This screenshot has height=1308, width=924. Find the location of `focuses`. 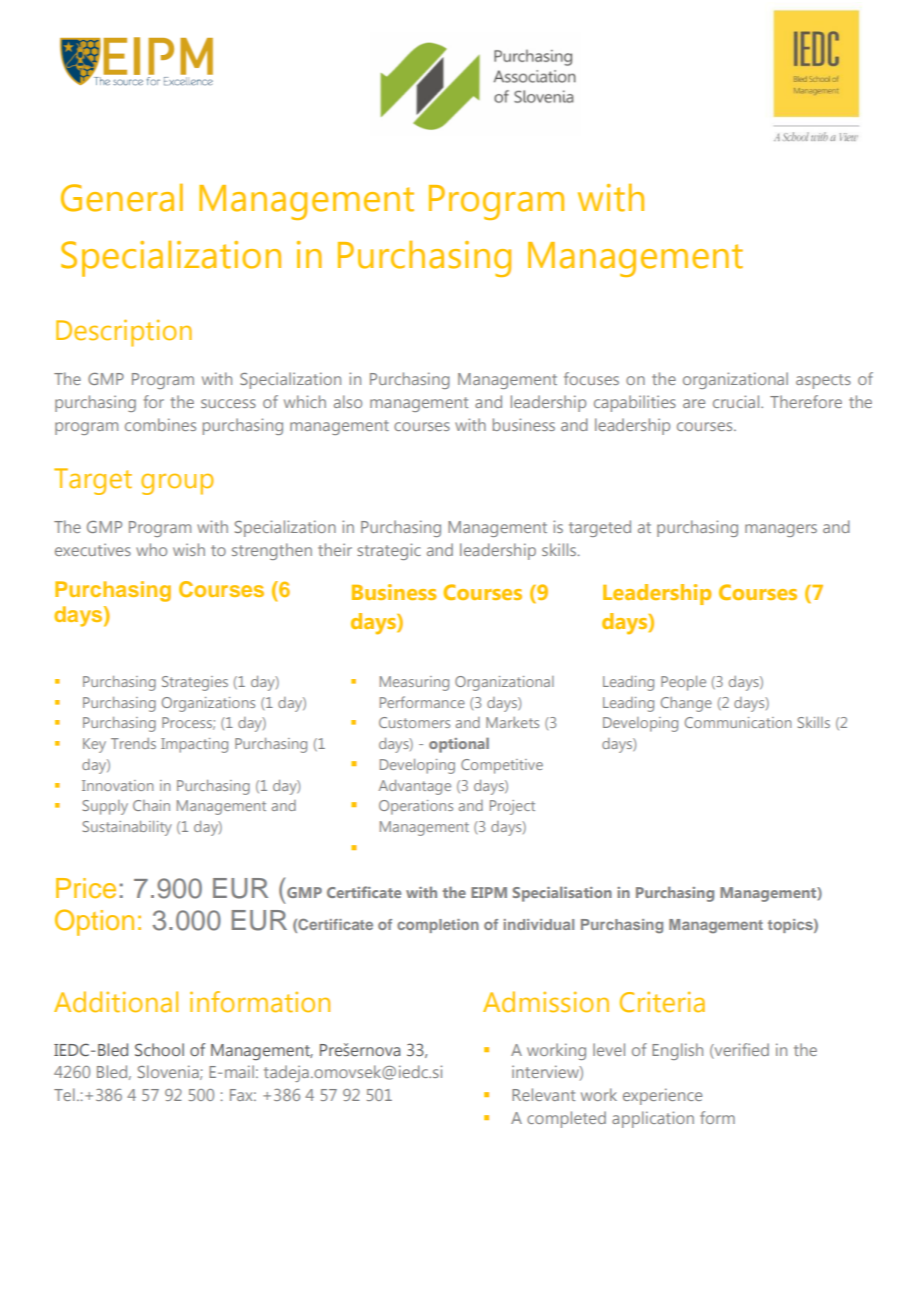

focuses is located at coordinates (591, 378).
